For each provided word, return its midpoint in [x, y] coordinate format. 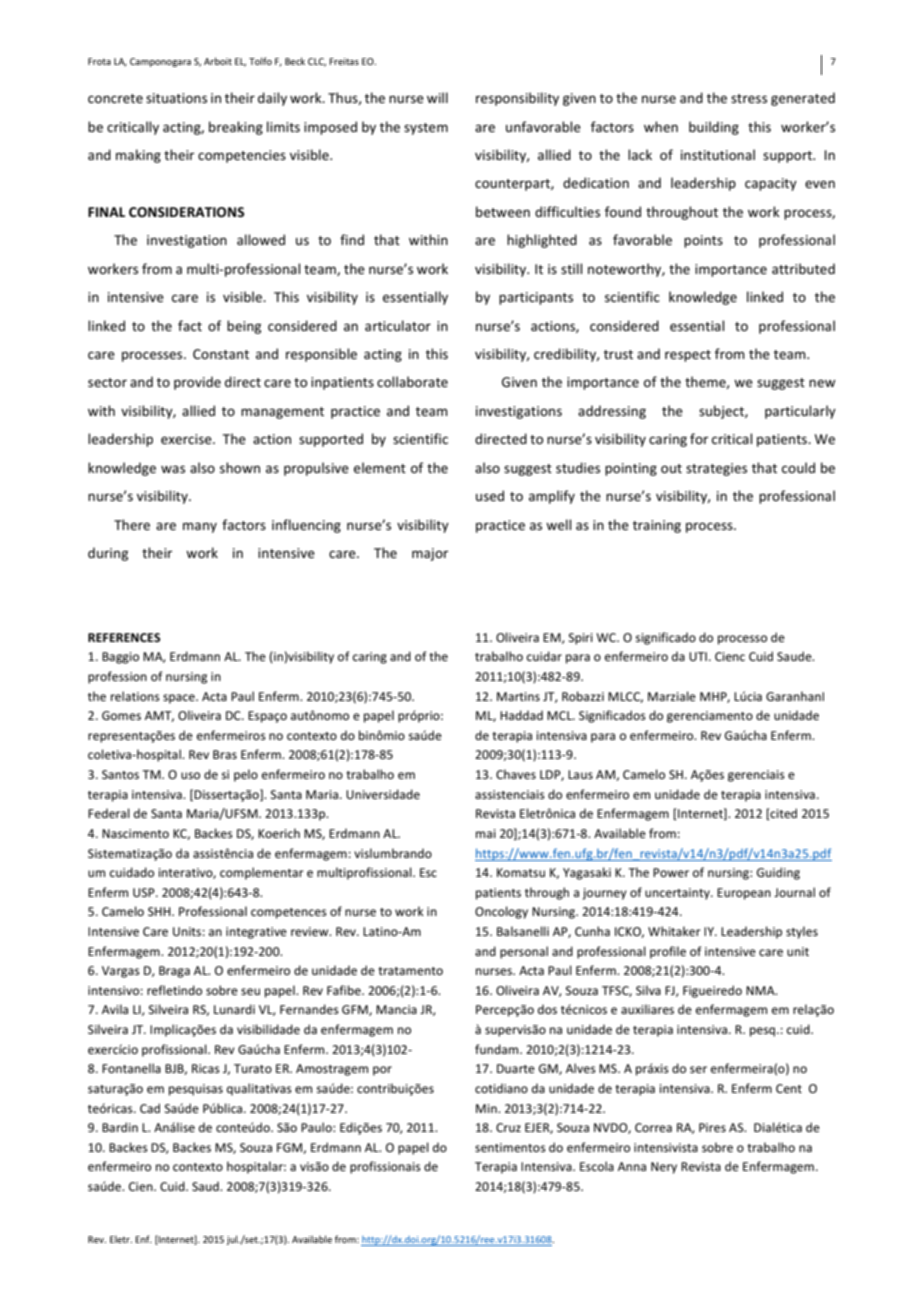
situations [176, 98]
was [173, 469]
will [437, 97]
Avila [115, 1009]
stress [749, 98]
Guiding [778, 873]
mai [486, 833]
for [699, 438]
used [490, 495]
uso [190, 775]
